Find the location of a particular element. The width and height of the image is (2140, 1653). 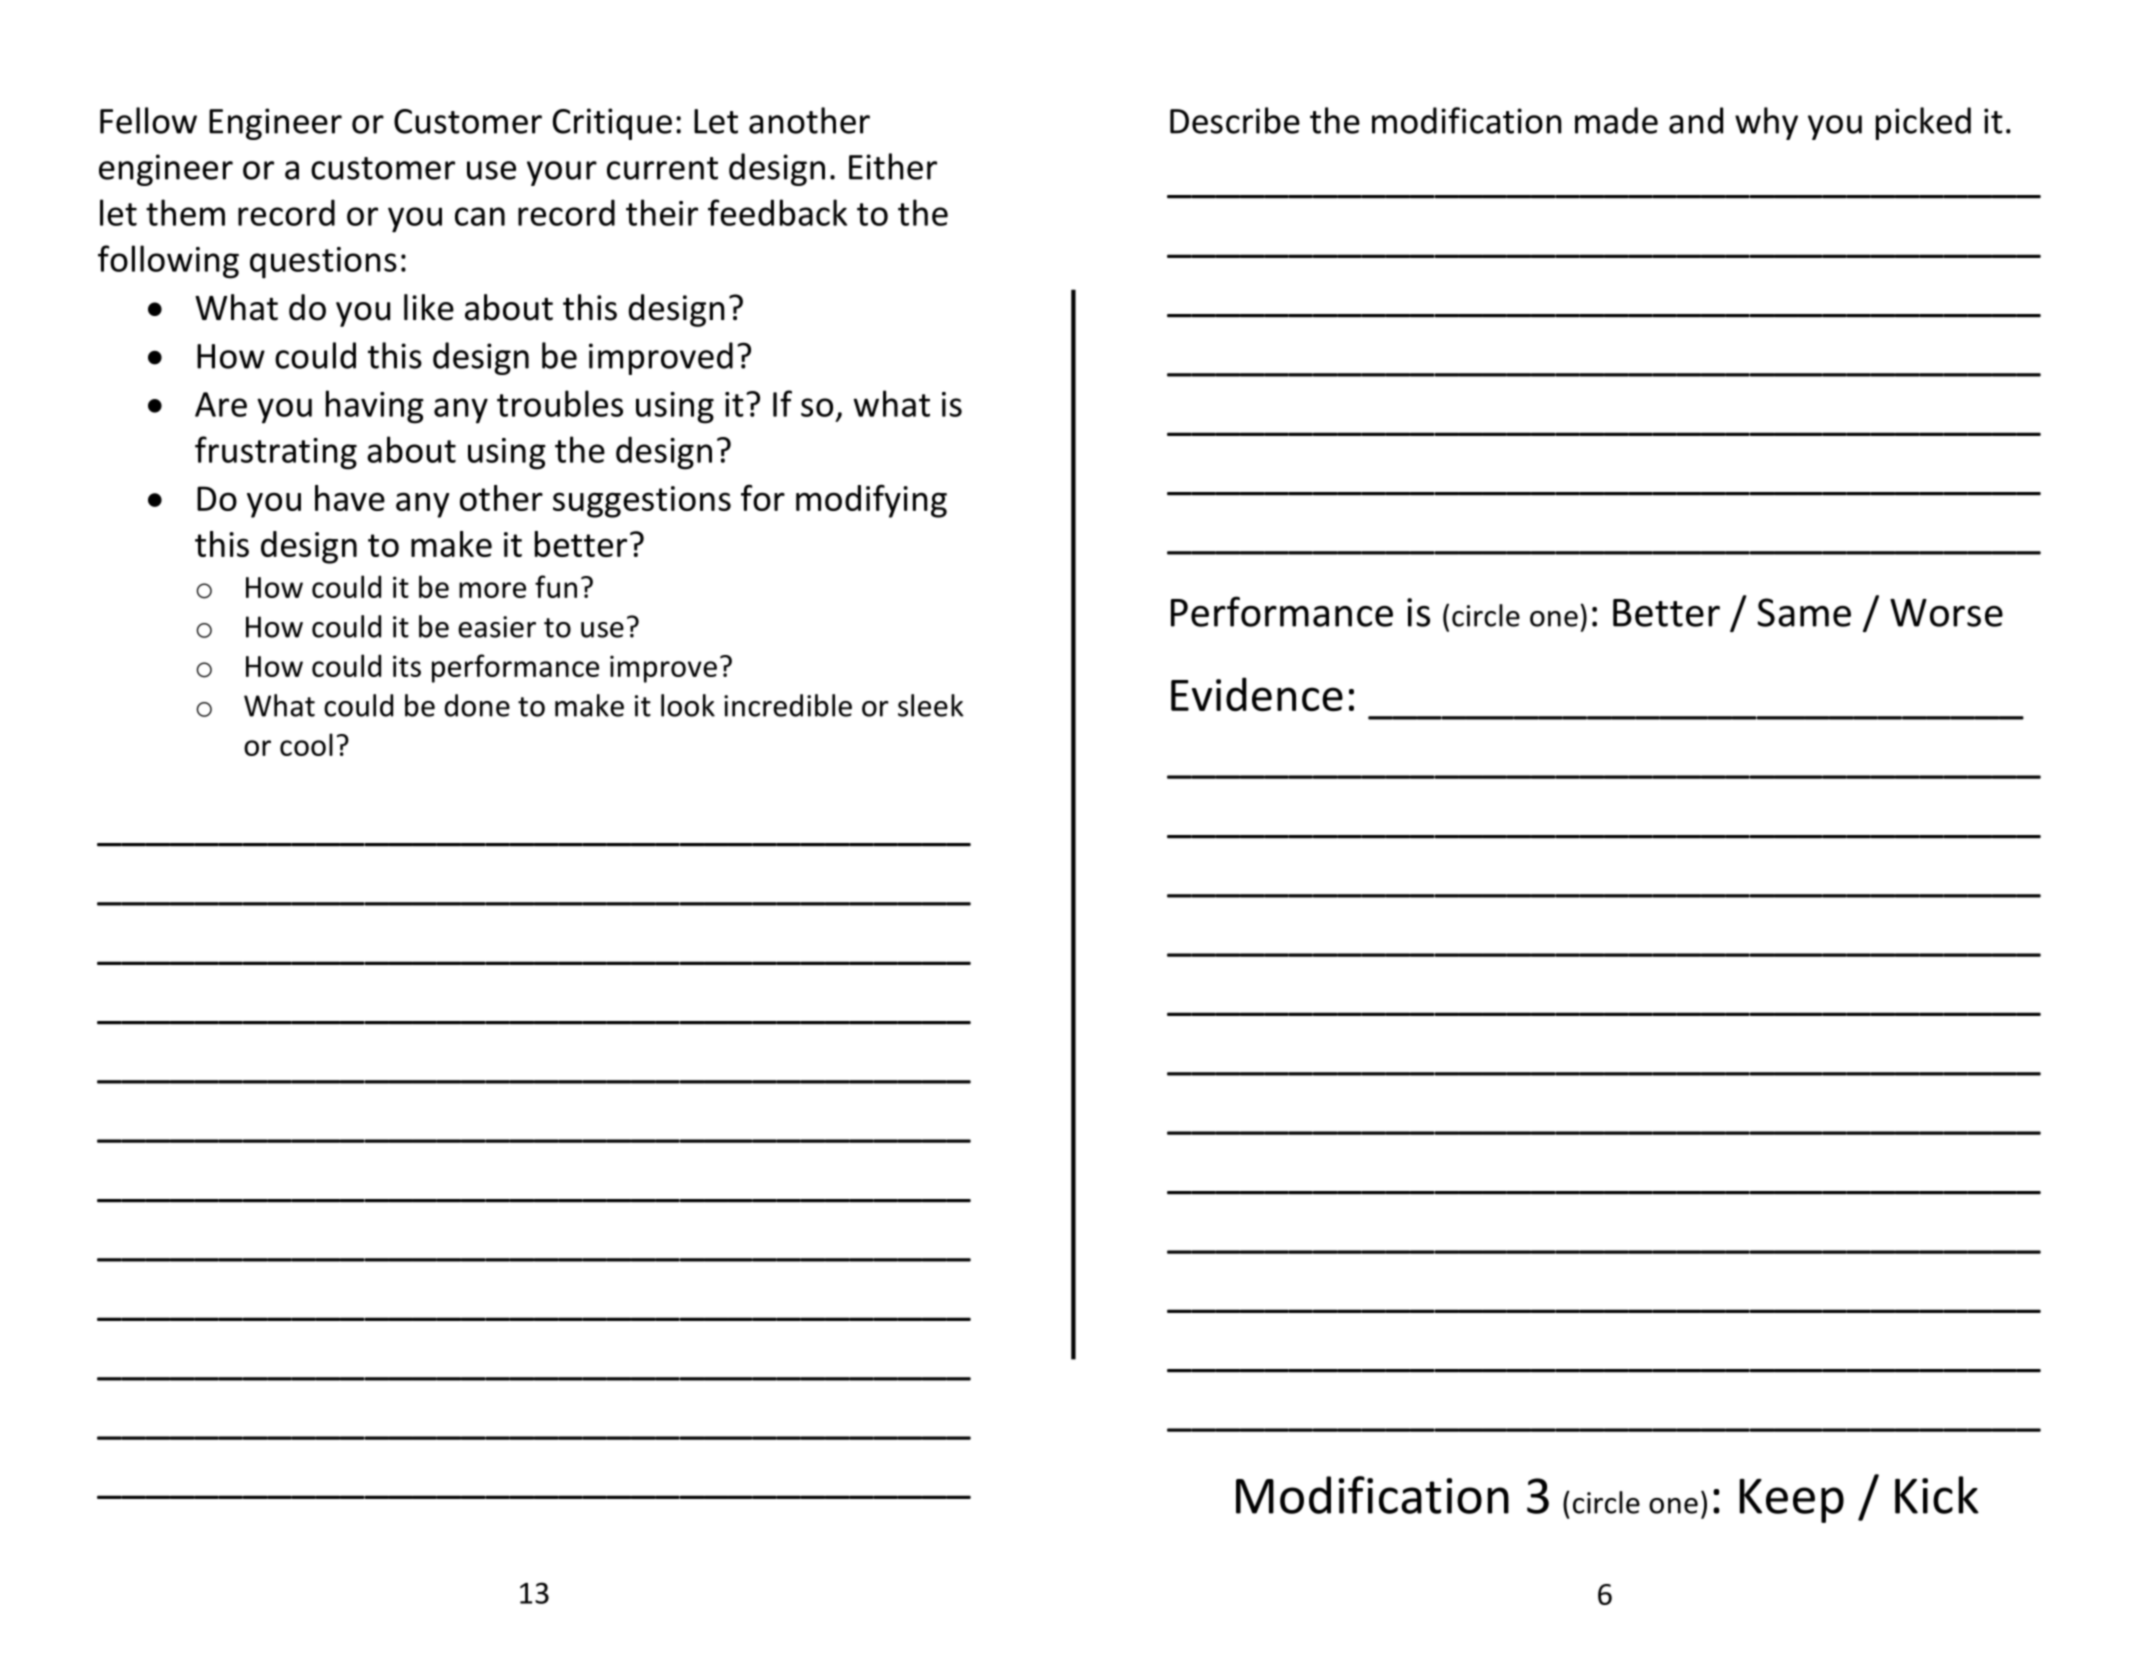

Keep is located at coordinates (1792, 1501).
